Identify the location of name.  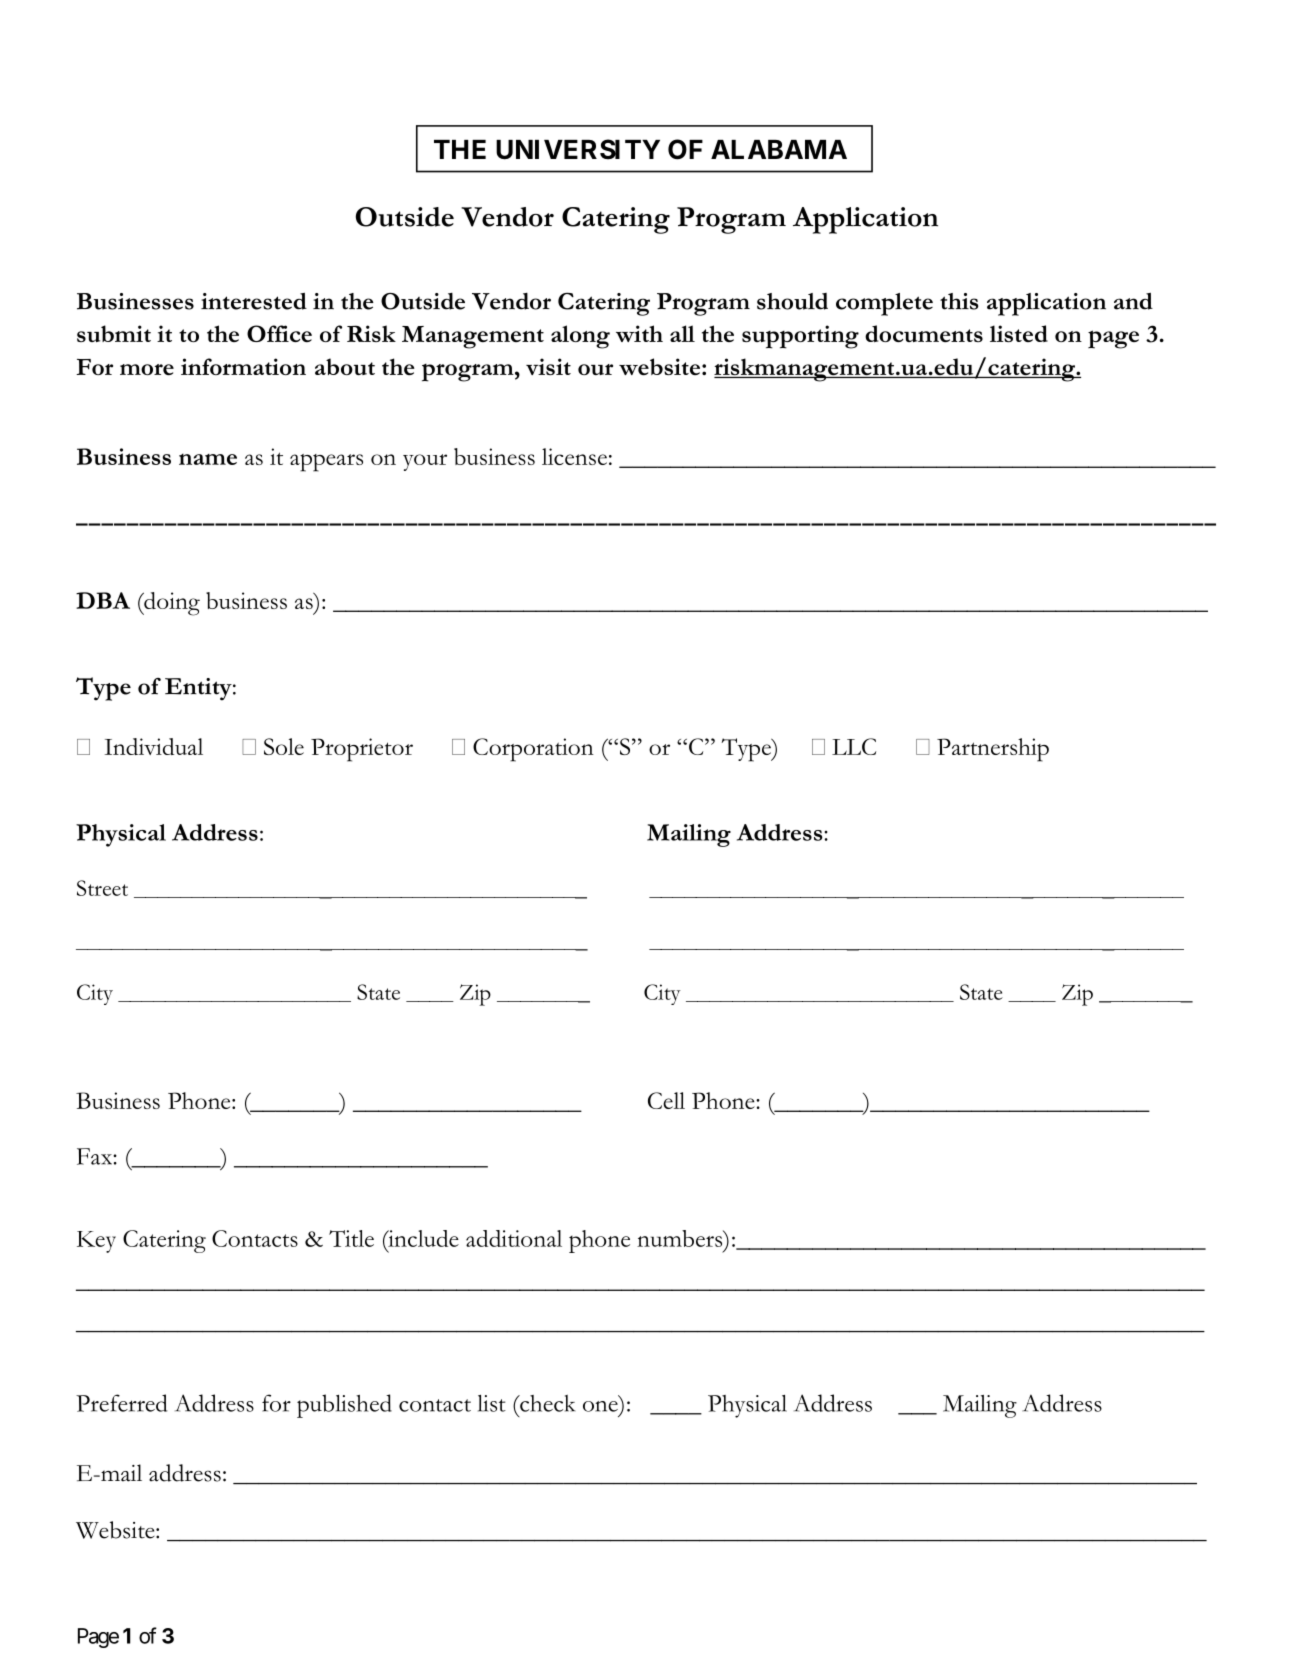
(208, 459).
